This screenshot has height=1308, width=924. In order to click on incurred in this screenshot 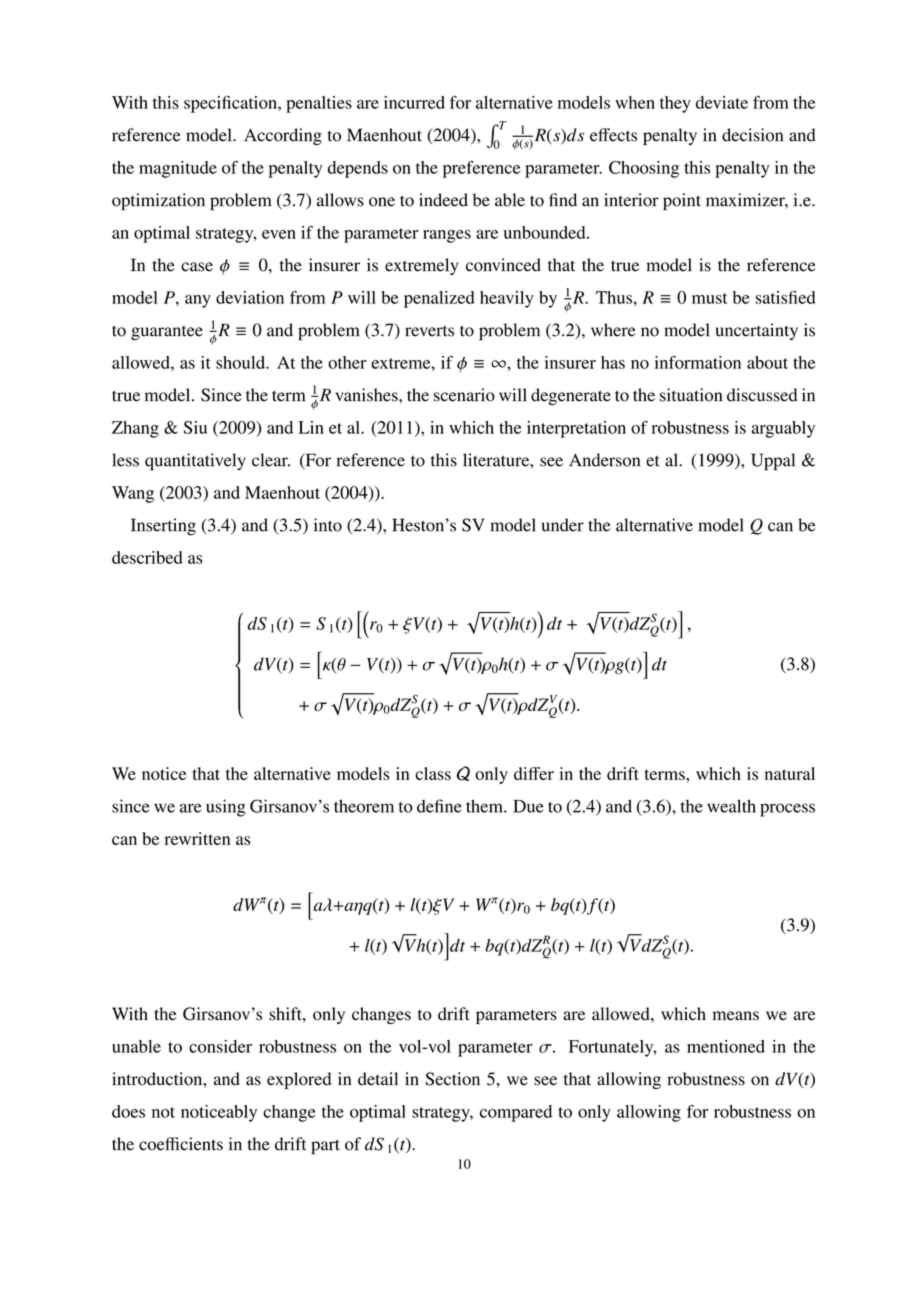, I will do `click(414, 102)`.
